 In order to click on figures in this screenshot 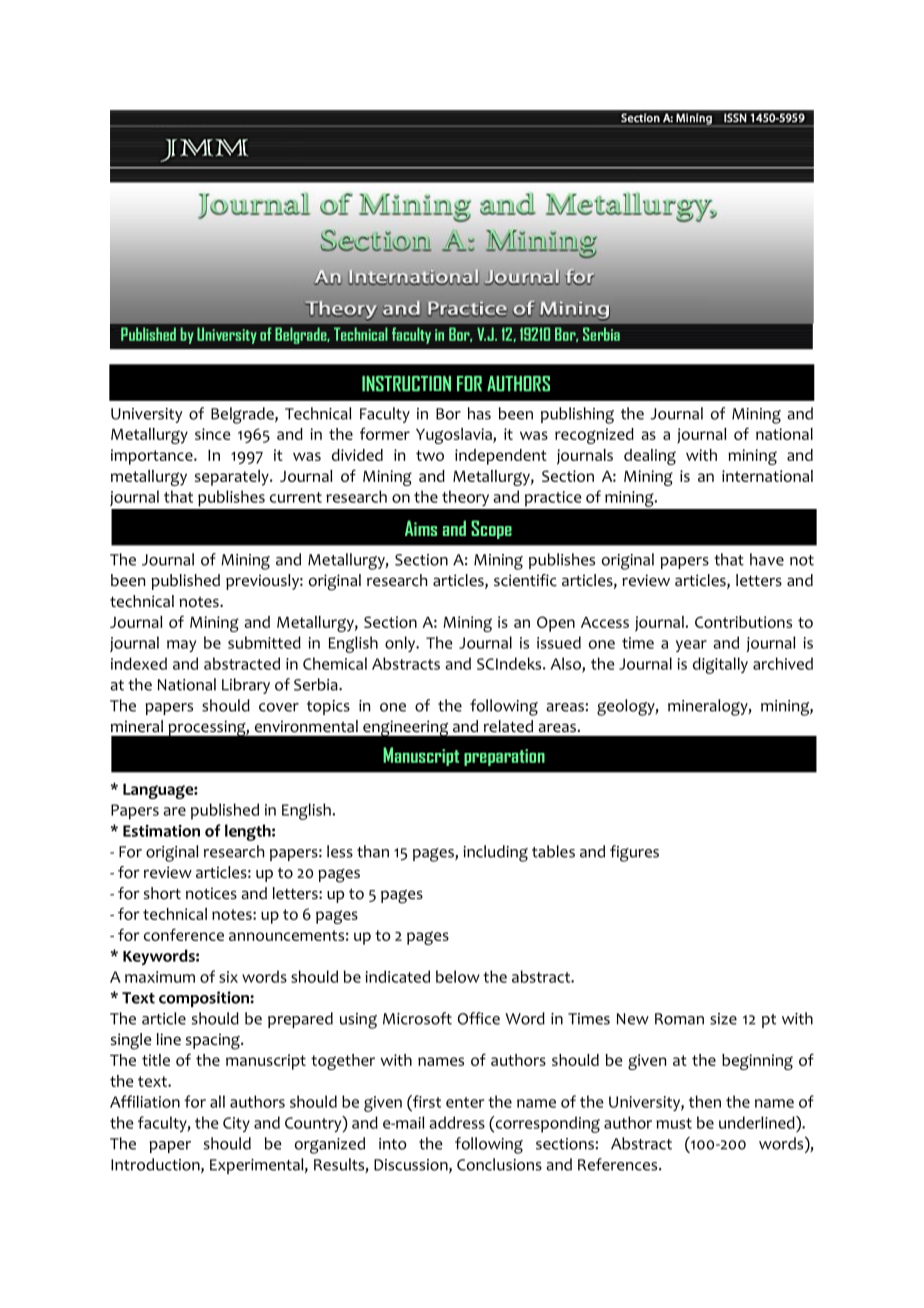, I will do `click(634, 853)`.
